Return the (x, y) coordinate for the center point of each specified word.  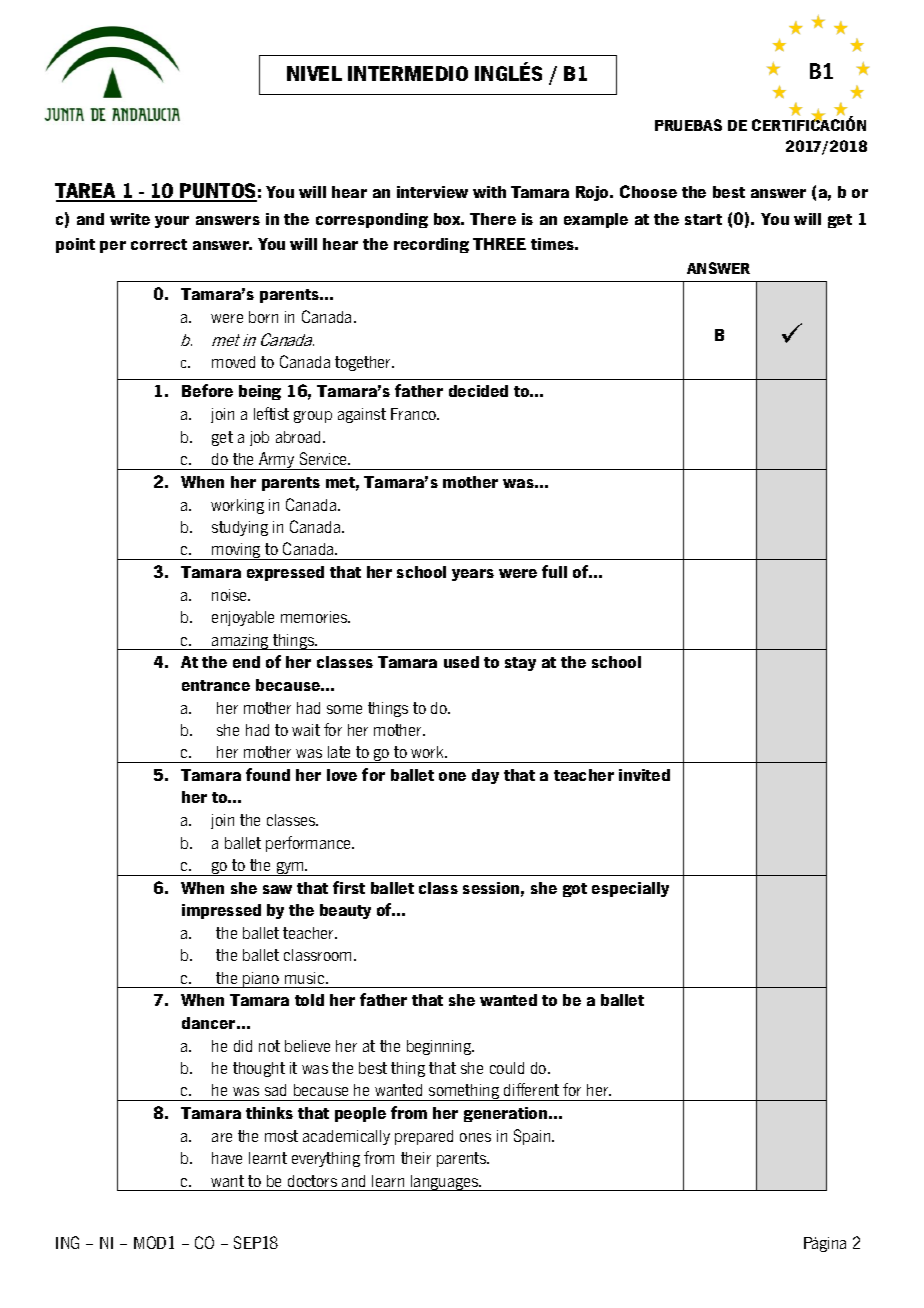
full (554, 571)
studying (240, 528)
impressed (221, 911)
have (227, 1158)
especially (630, 889)
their (416, 1158)
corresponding (372, 220)
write (130, 219)
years (473, 575)
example (596, 220)
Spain (533, 1137)
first (349, 887)
